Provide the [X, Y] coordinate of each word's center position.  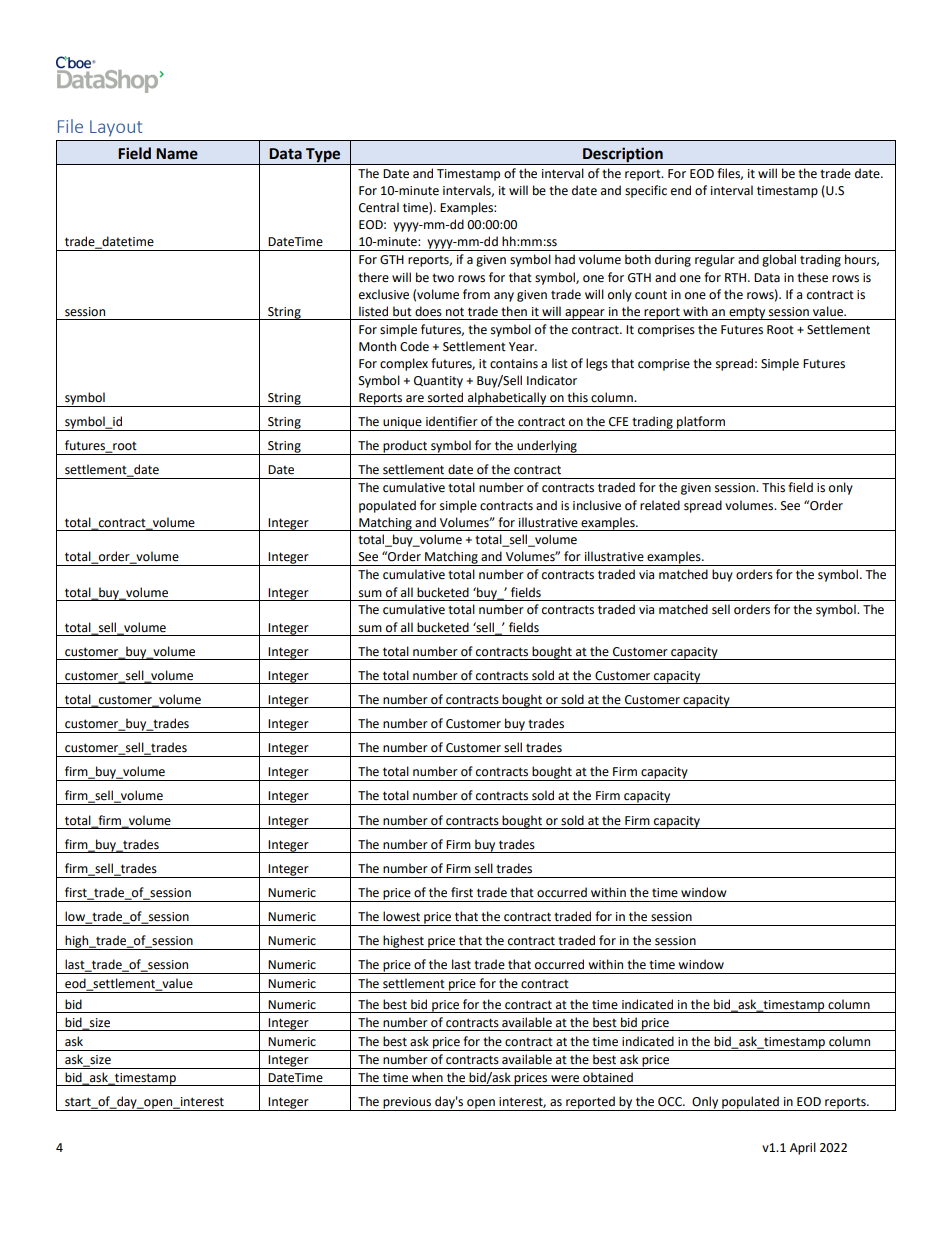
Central [379, 207]
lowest [401, 916]
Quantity [438, 382]
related [660, 505]
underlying [547, 447]
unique [402, 424]
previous [407, 1104]
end [681, 190]
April [803, 1148]
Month [377, 346]
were [565, 1079]
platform [701, 423]
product [405, 447]
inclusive [597, 505]
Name [177, 154]
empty [747, 313]
